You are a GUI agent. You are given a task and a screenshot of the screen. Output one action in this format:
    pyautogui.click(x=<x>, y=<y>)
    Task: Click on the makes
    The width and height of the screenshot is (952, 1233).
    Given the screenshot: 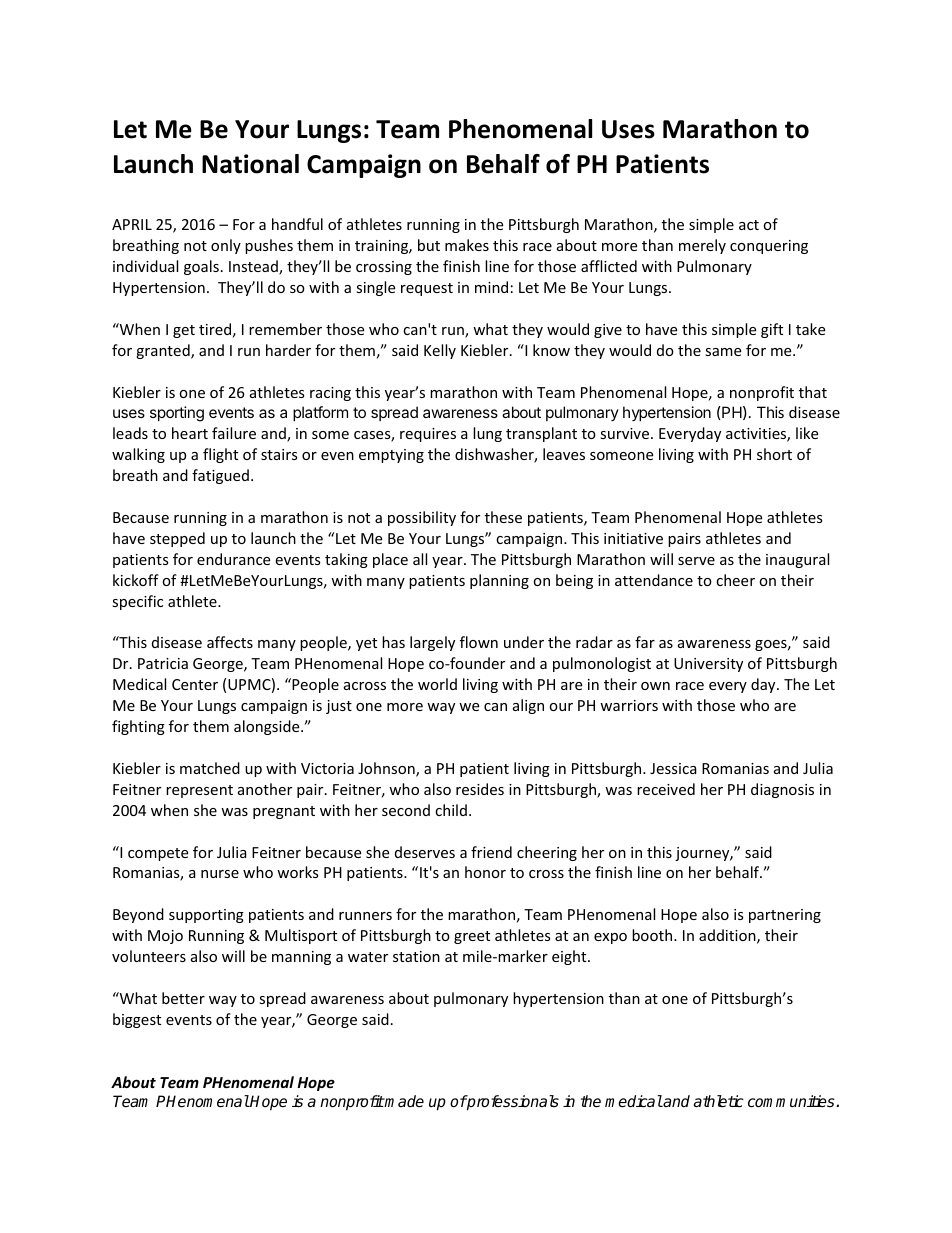 What is the action you would take?
    pyautogui.click(x=467, y=245)
